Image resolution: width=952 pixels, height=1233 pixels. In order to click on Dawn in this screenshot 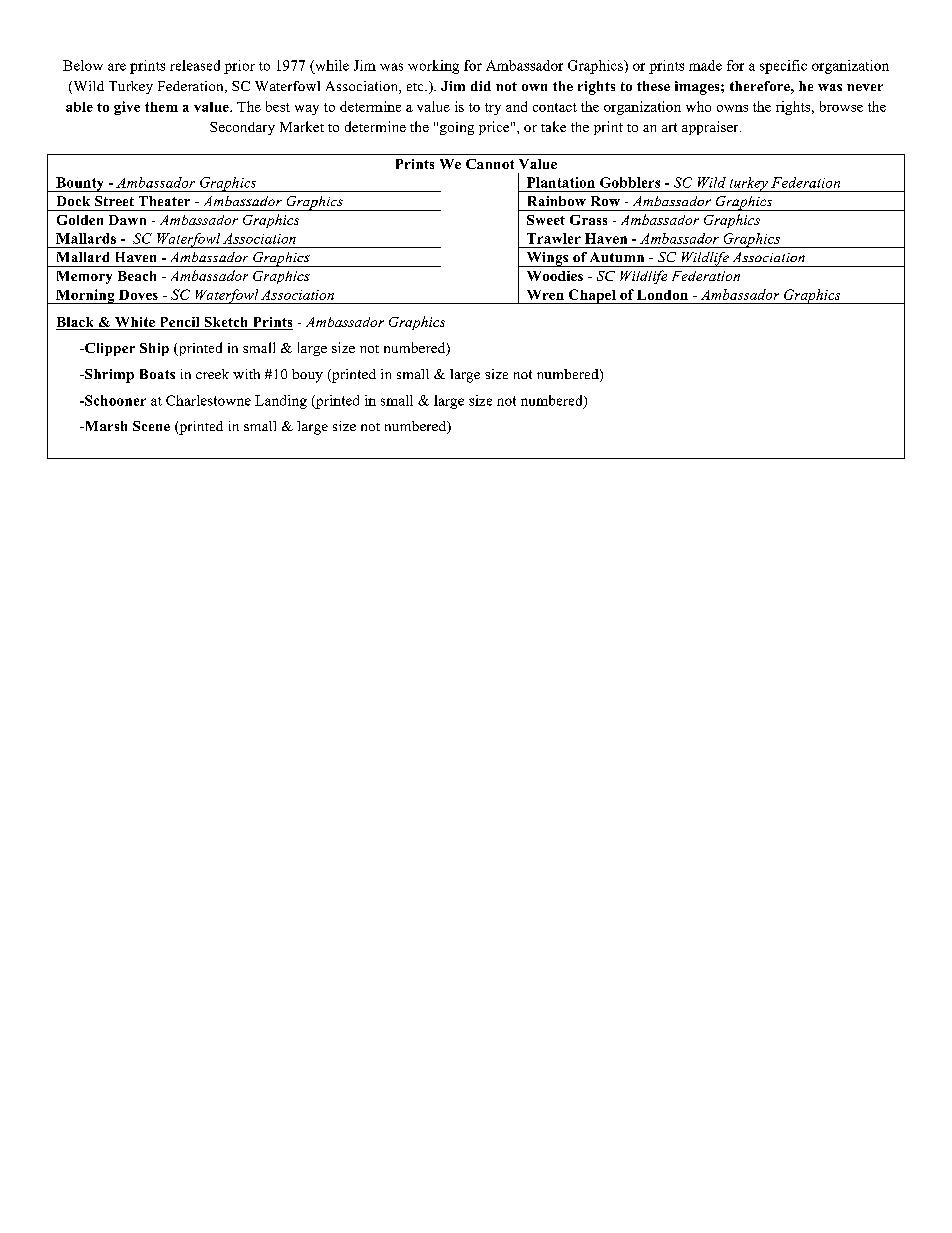, I will do `click(127, 220)`.
